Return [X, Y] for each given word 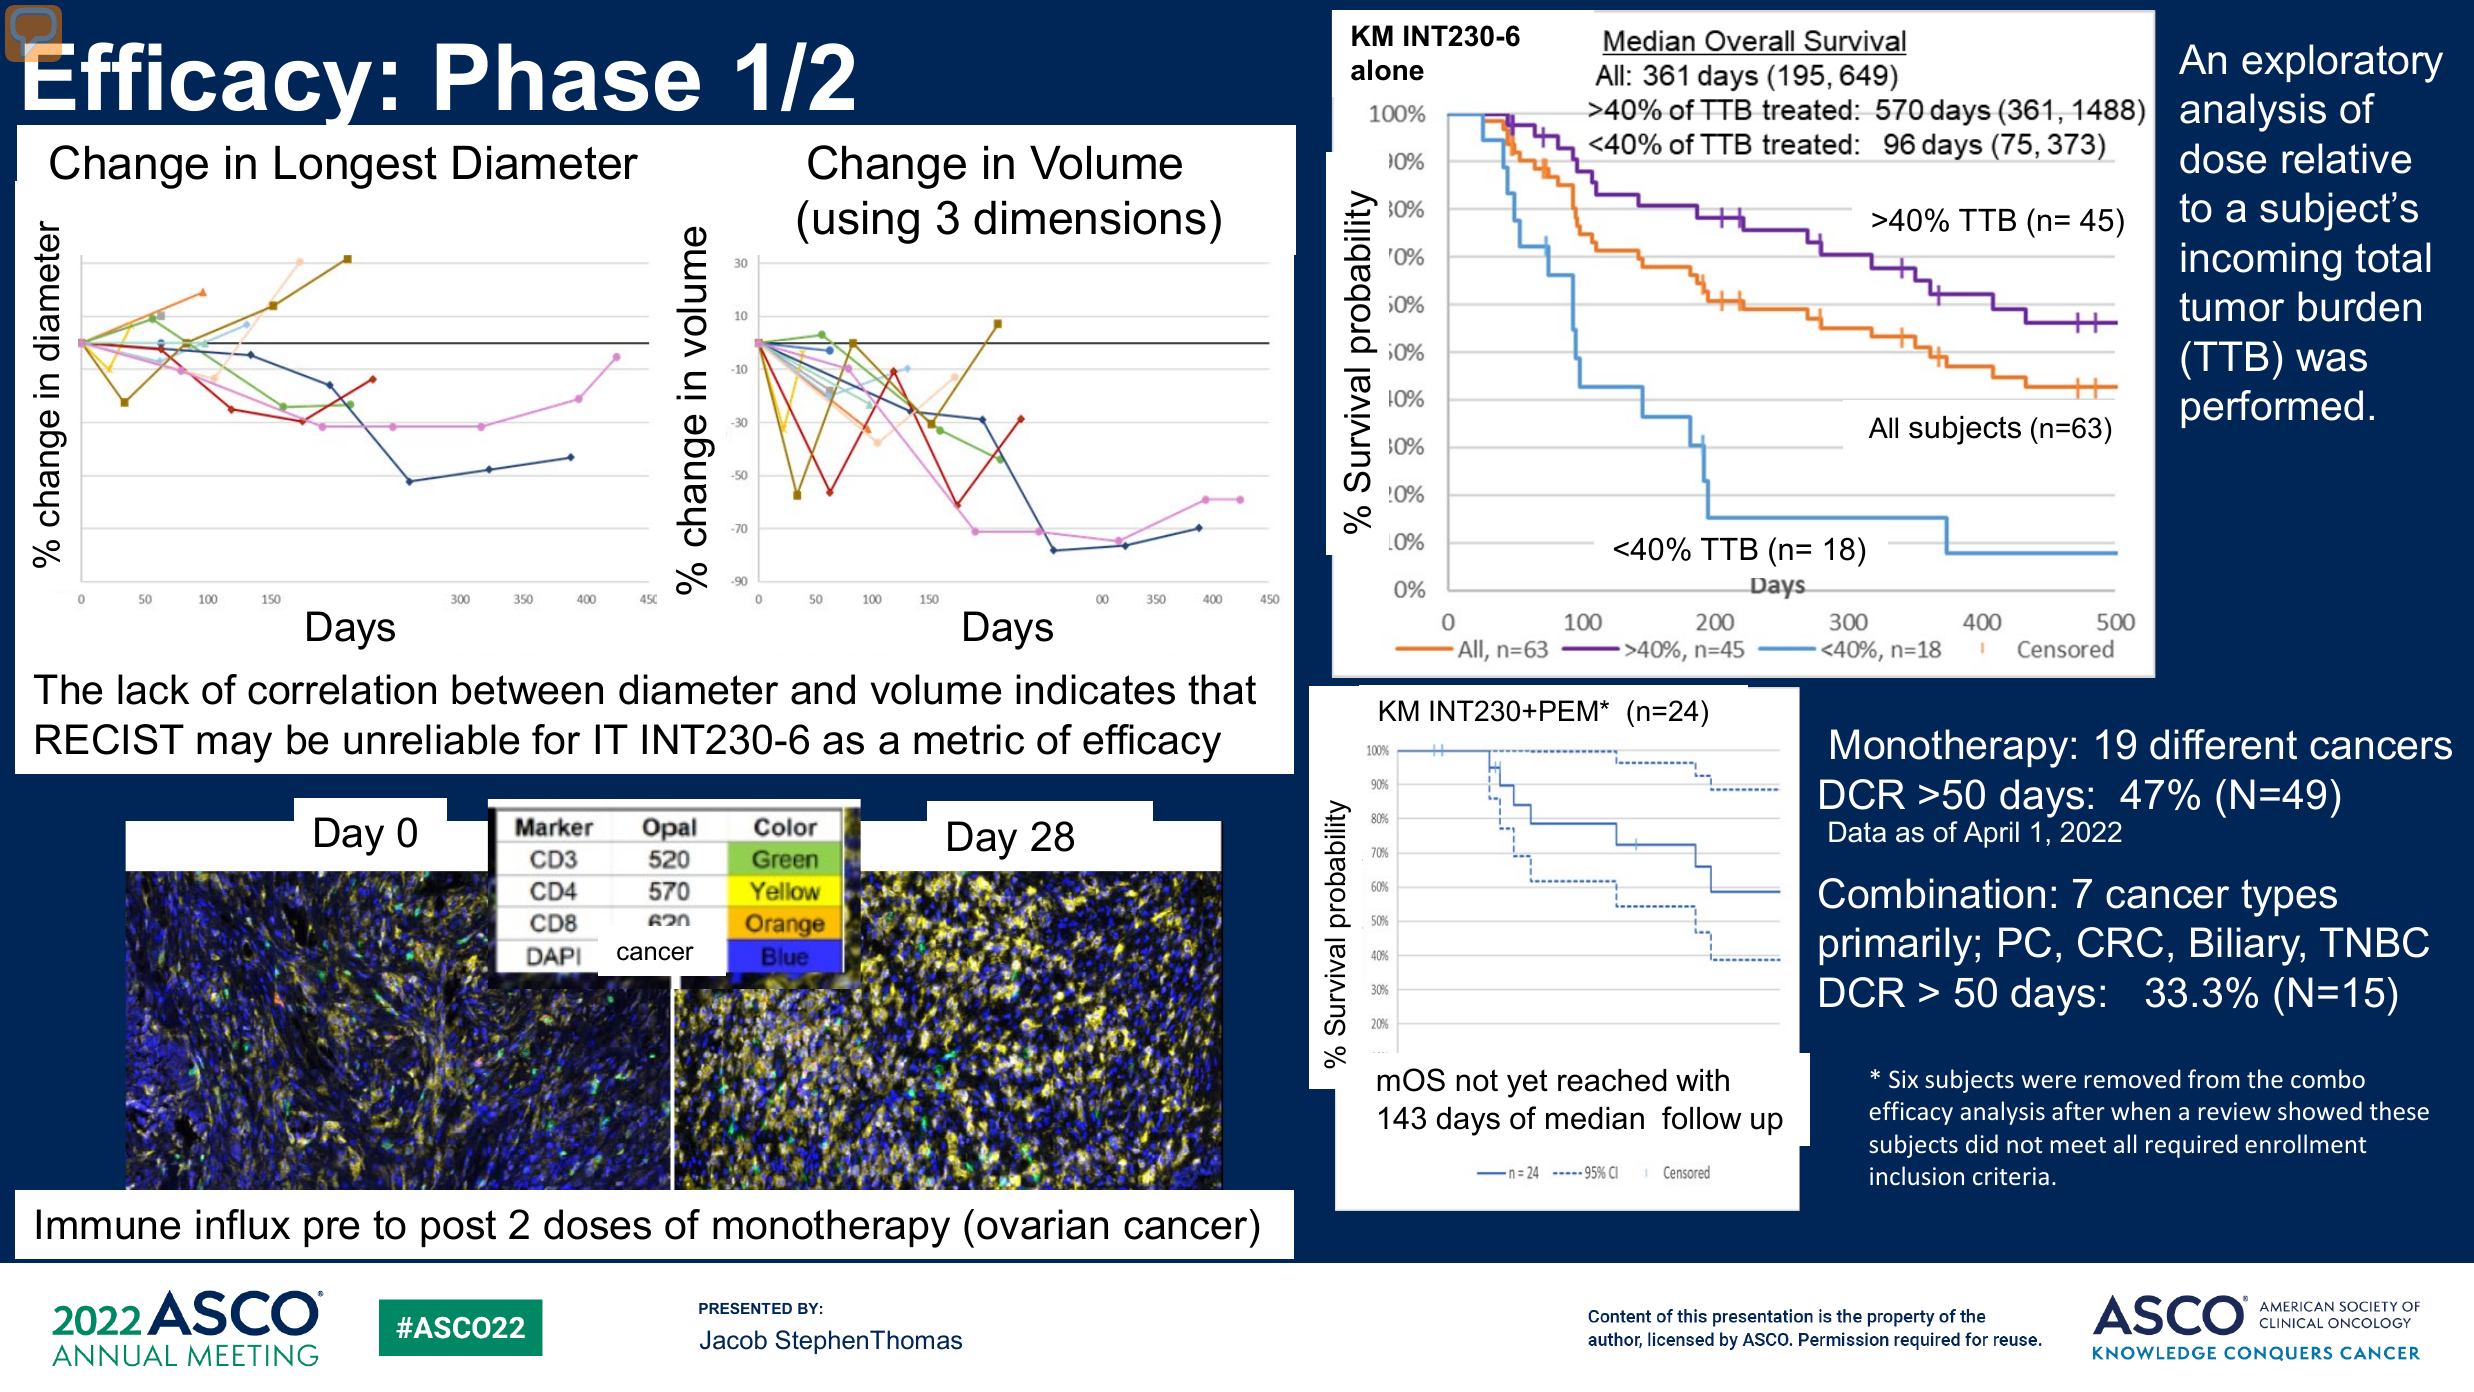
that [1222, 689]
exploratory [2342, 63]
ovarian [1042, 1224]
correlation [342, 689]
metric [969, 739]
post [458, 1228]
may [234, 747]
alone [1387, 70]
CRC [2120, 942]
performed [2272, 409]
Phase [568, 77]
